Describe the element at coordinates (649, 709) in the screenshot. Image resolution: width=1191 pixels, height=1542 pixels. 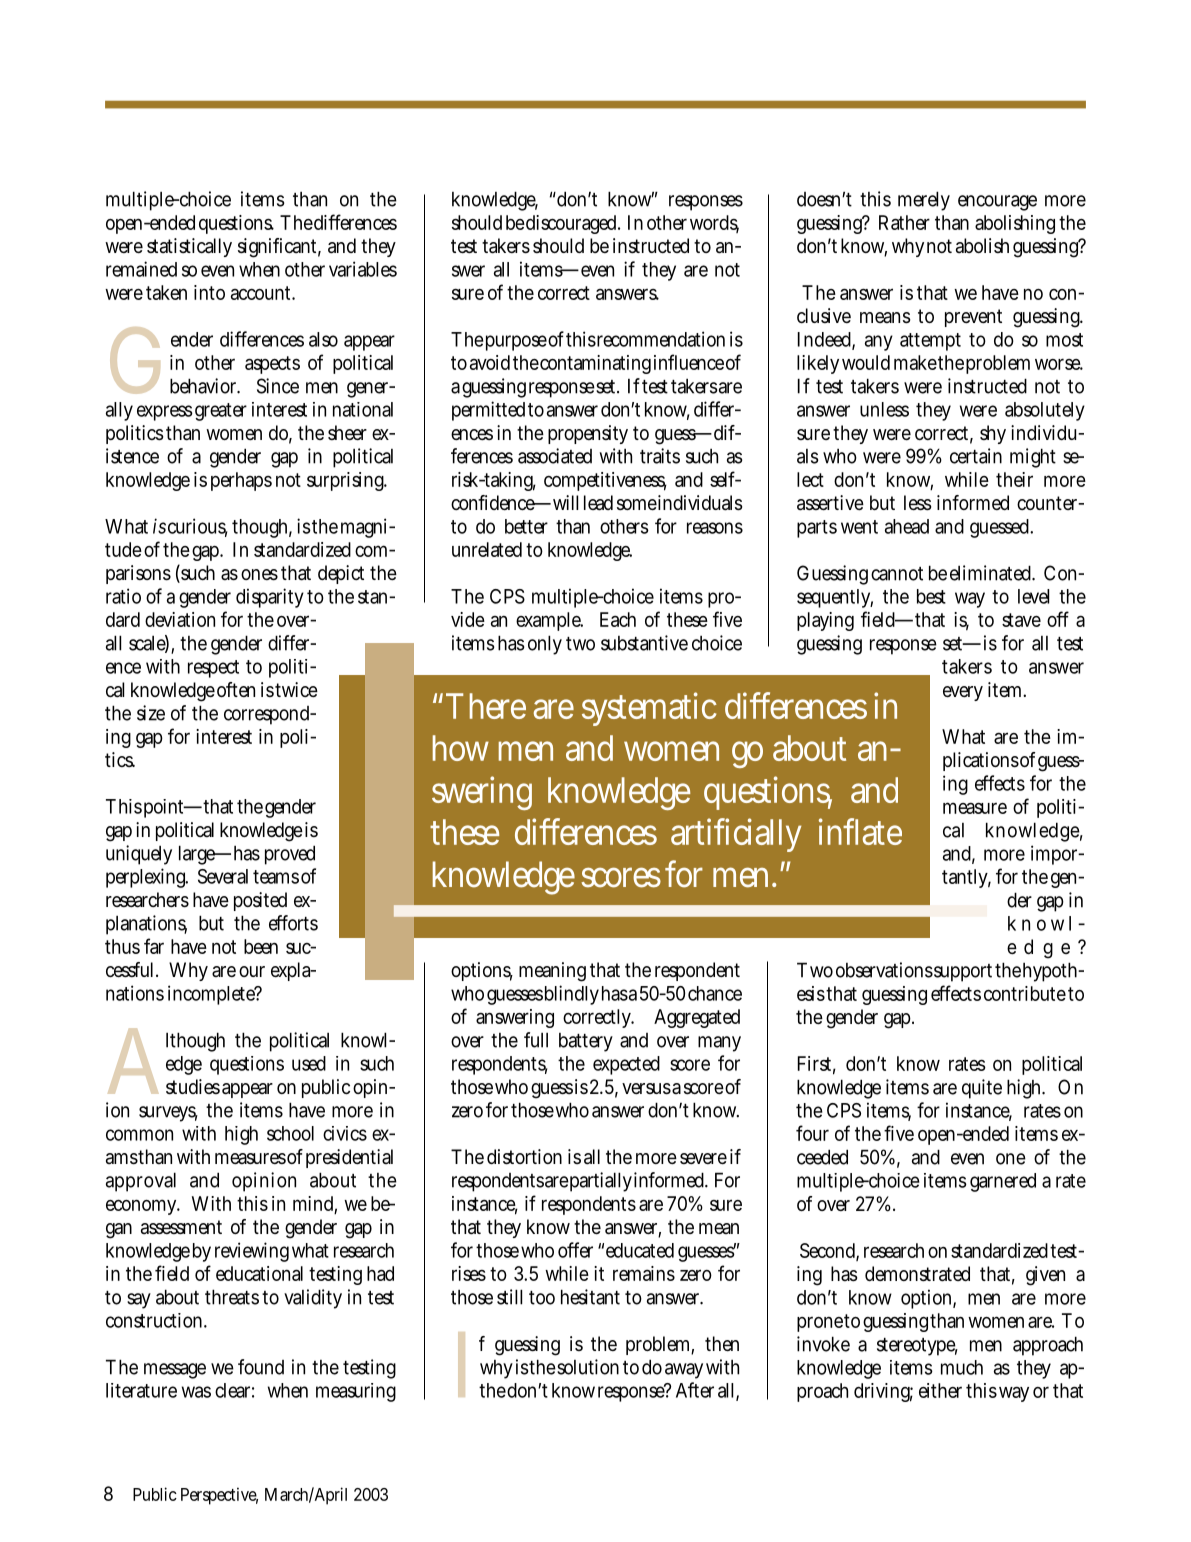
I see `systematic` at that location.
